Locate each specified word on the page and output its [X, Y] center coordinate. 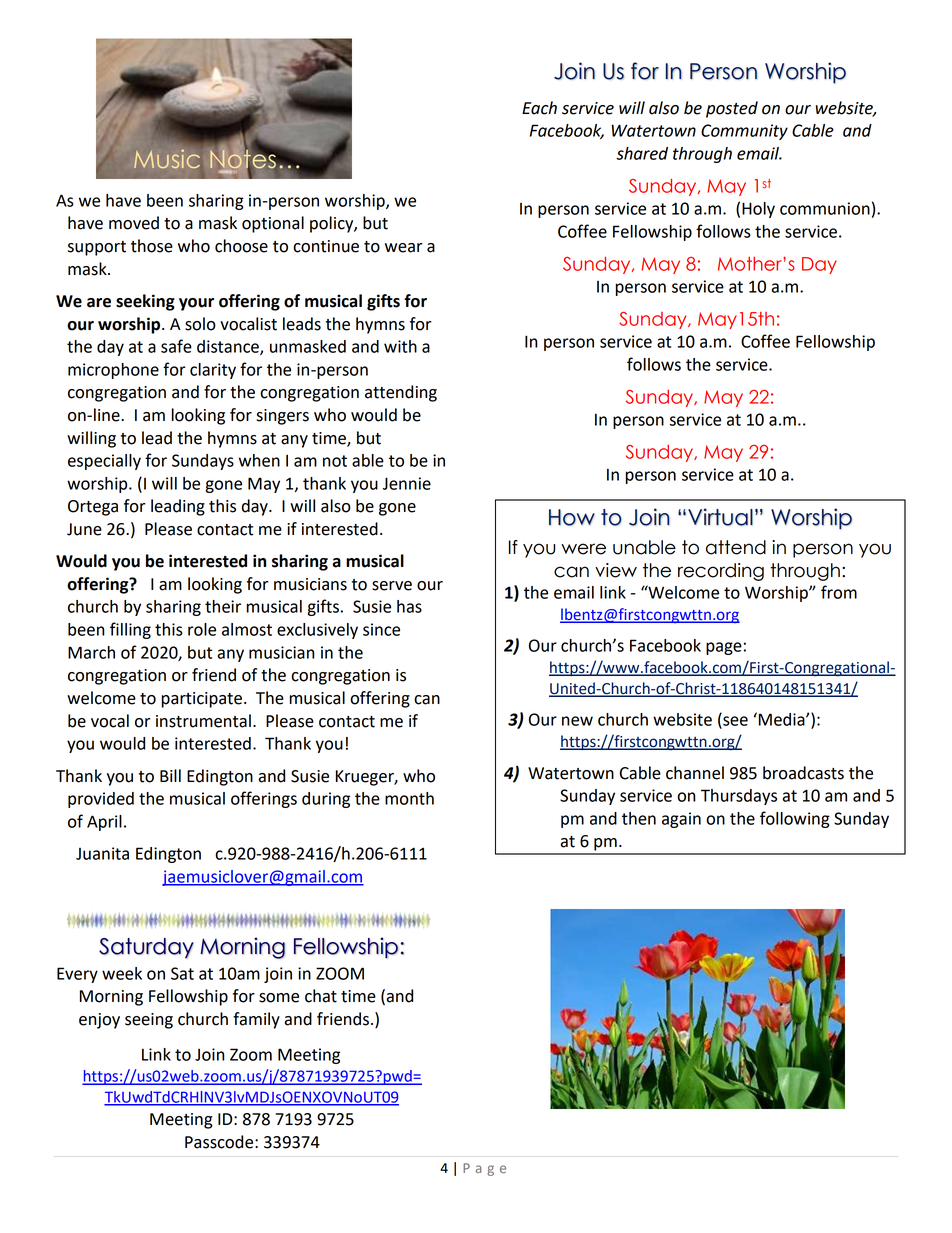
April [104, 823]
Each [539, 108]
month [409, 798]
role [202, 629]
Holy [758, 210]
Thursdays [739, 797]
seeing [149, 1021]
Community [744, 132]
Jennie [407, 483]
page [724, 648]
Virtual [720, 517]
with [400, 346]
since [381, 629]
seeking [145, 302]
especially [104, 462]
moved [134, 223]
